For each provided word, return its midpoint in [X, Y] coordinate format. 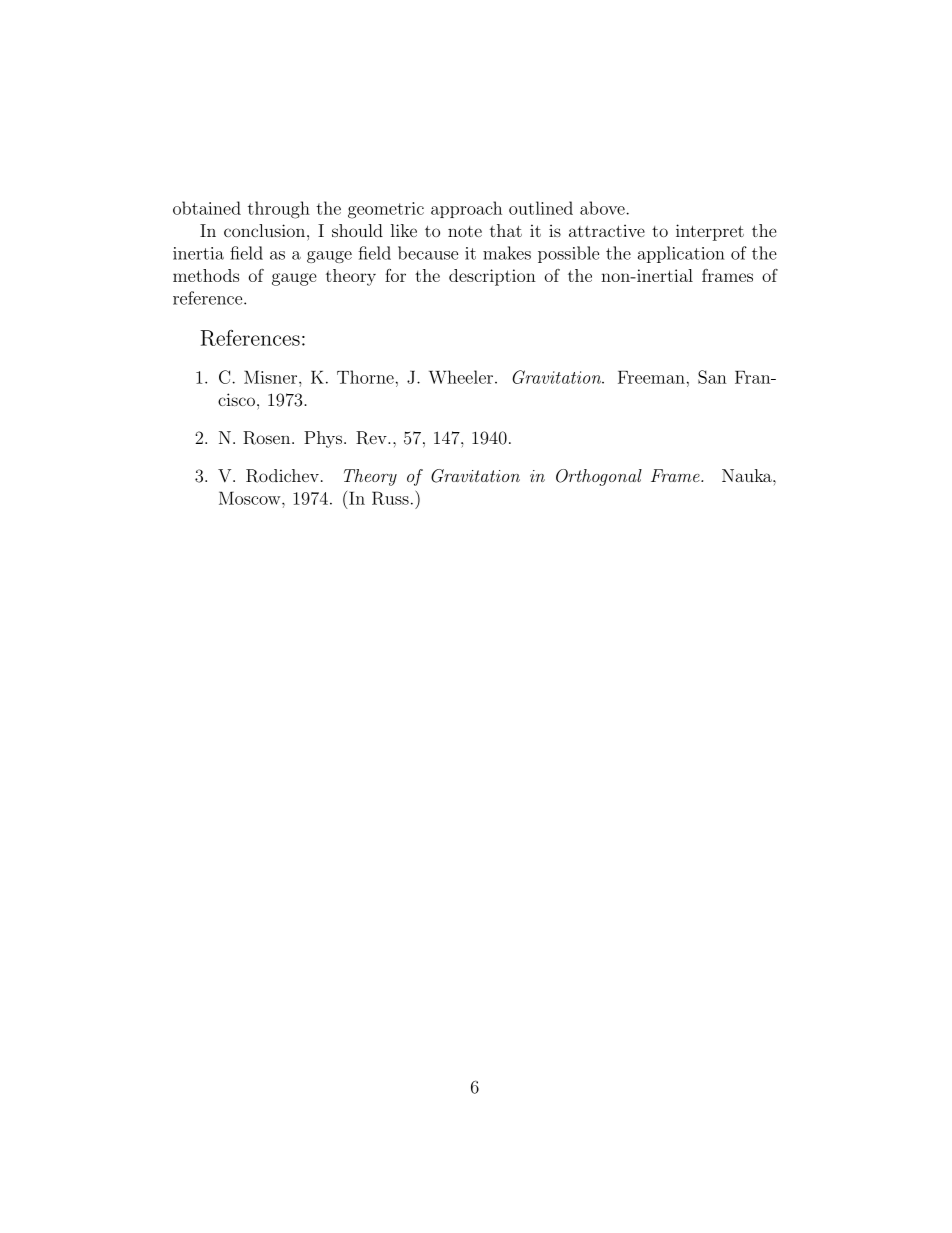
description [492, 277]
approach [466, 209]
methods [206, 275]
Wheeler [461, 377]
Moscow [251, 498]
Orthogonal [599, 477]
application [681, 254]
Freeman [651, 377]
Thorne [365, 377]
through [279, 210]
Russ [390, 498]
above [603, 208]
